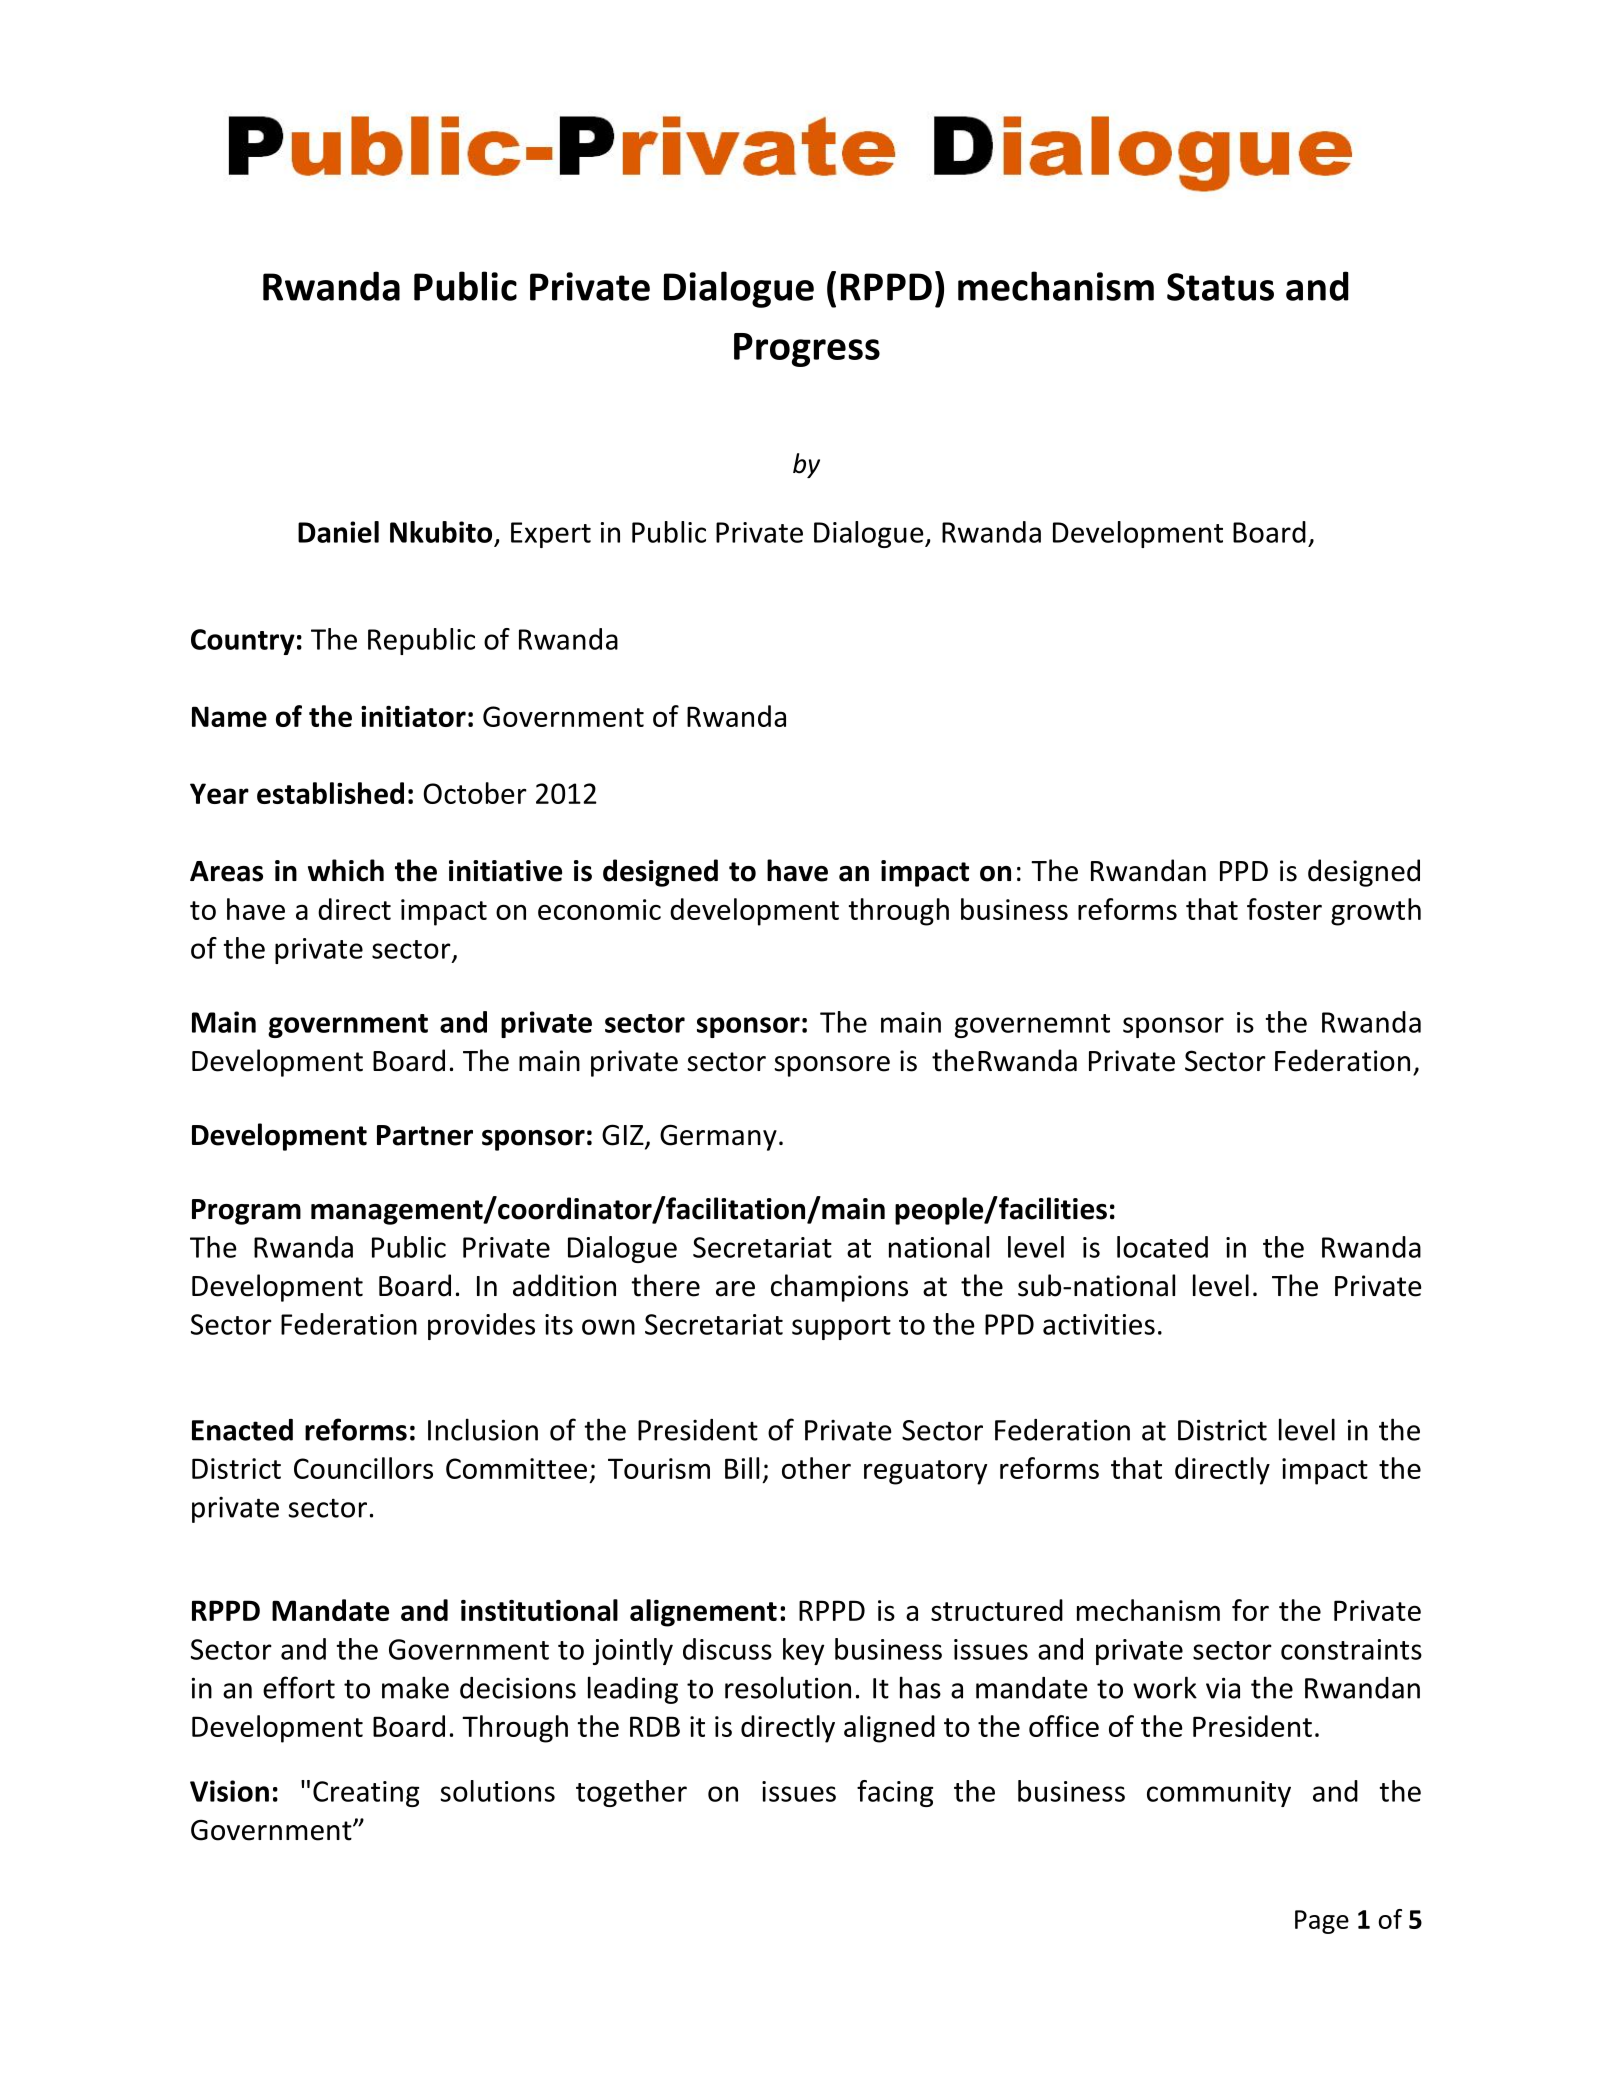 The height and width of the image is (2086, 1612). I want to click on growth, so click(1376, 912).
